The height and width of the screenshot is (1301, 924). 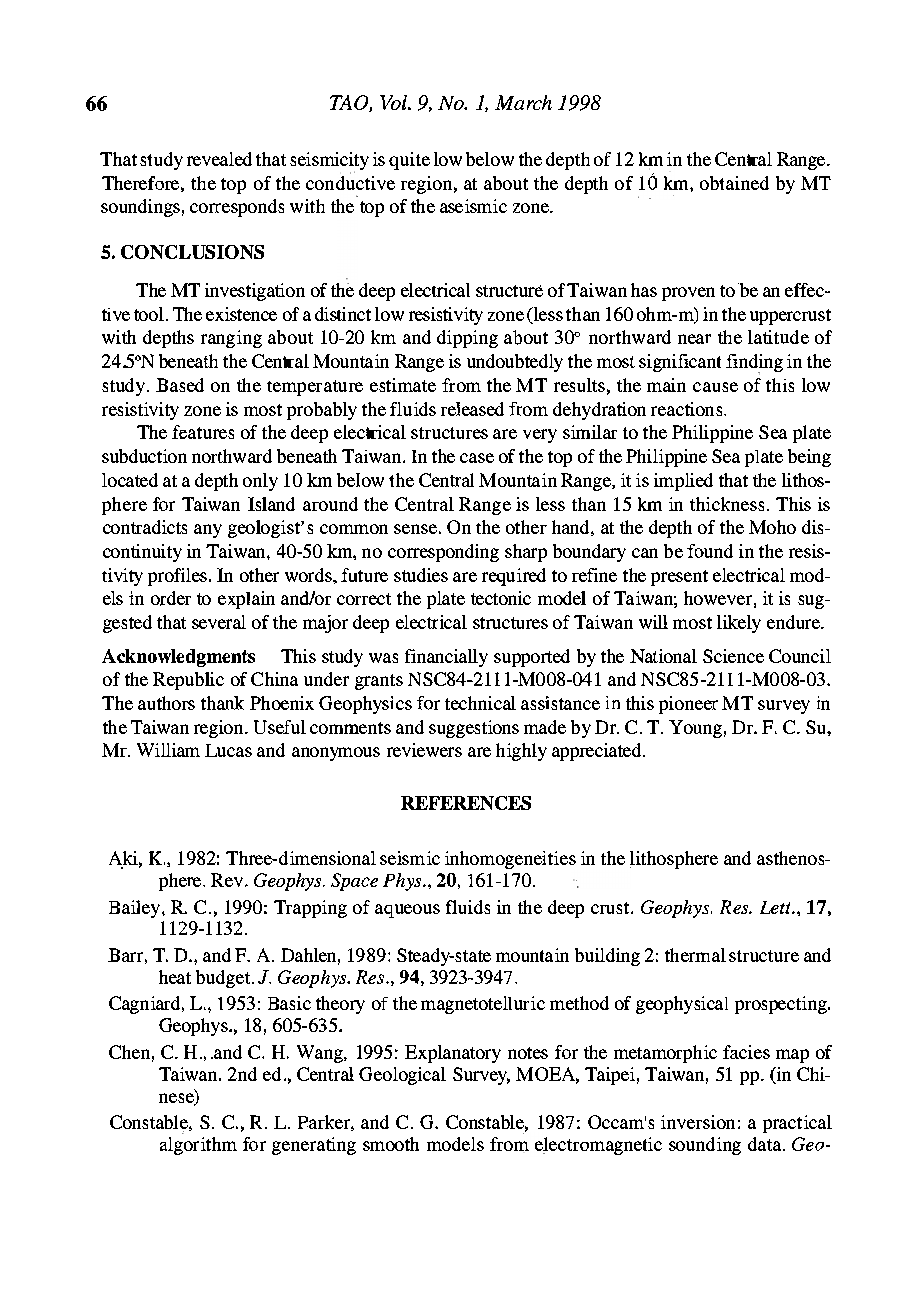 What do you see at coordinates (198, 1146) in the screenshot?
I see `algorithm` at bounding box center [198, 1146].
